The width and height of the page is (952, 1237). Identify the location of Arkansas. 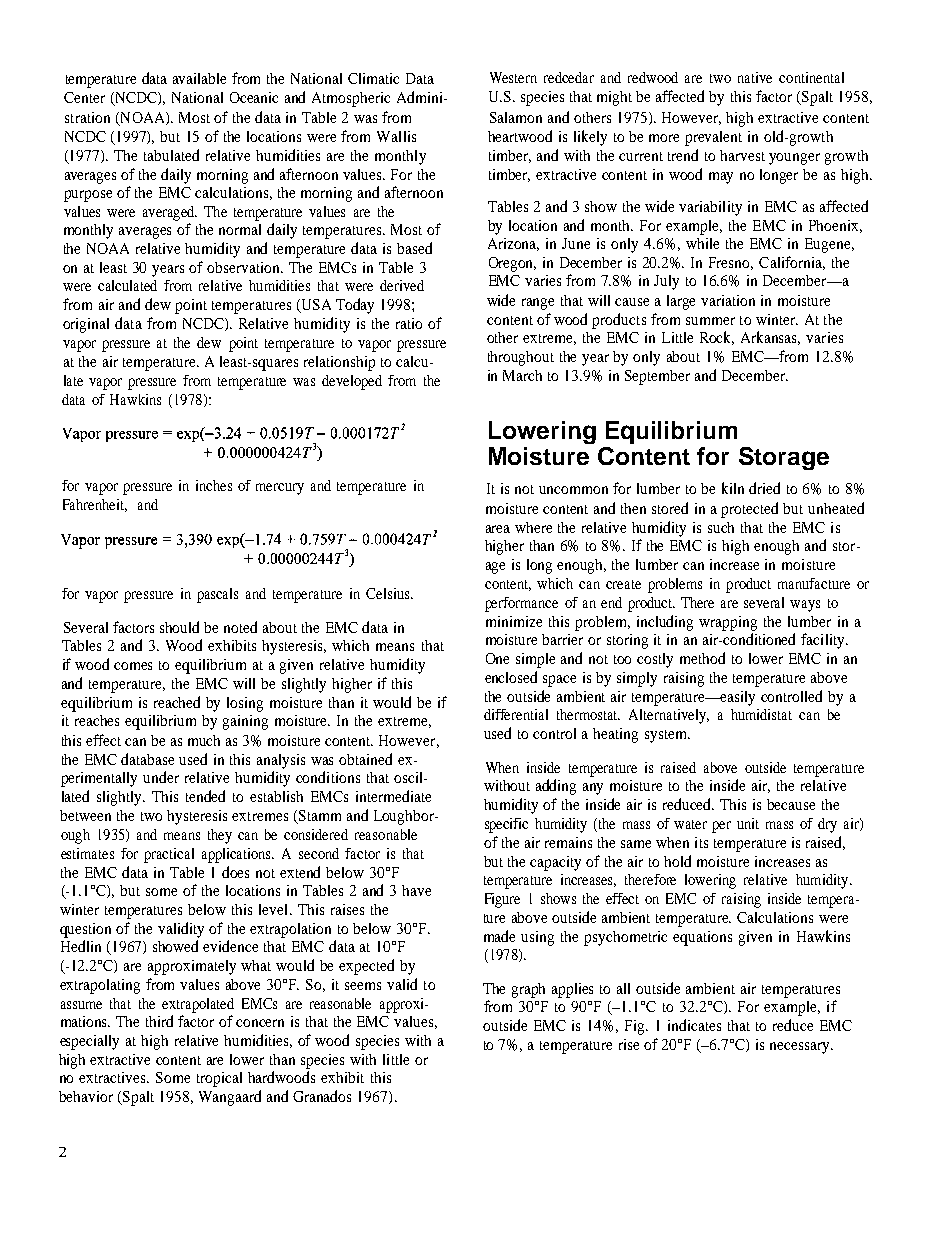
(770, 338).
